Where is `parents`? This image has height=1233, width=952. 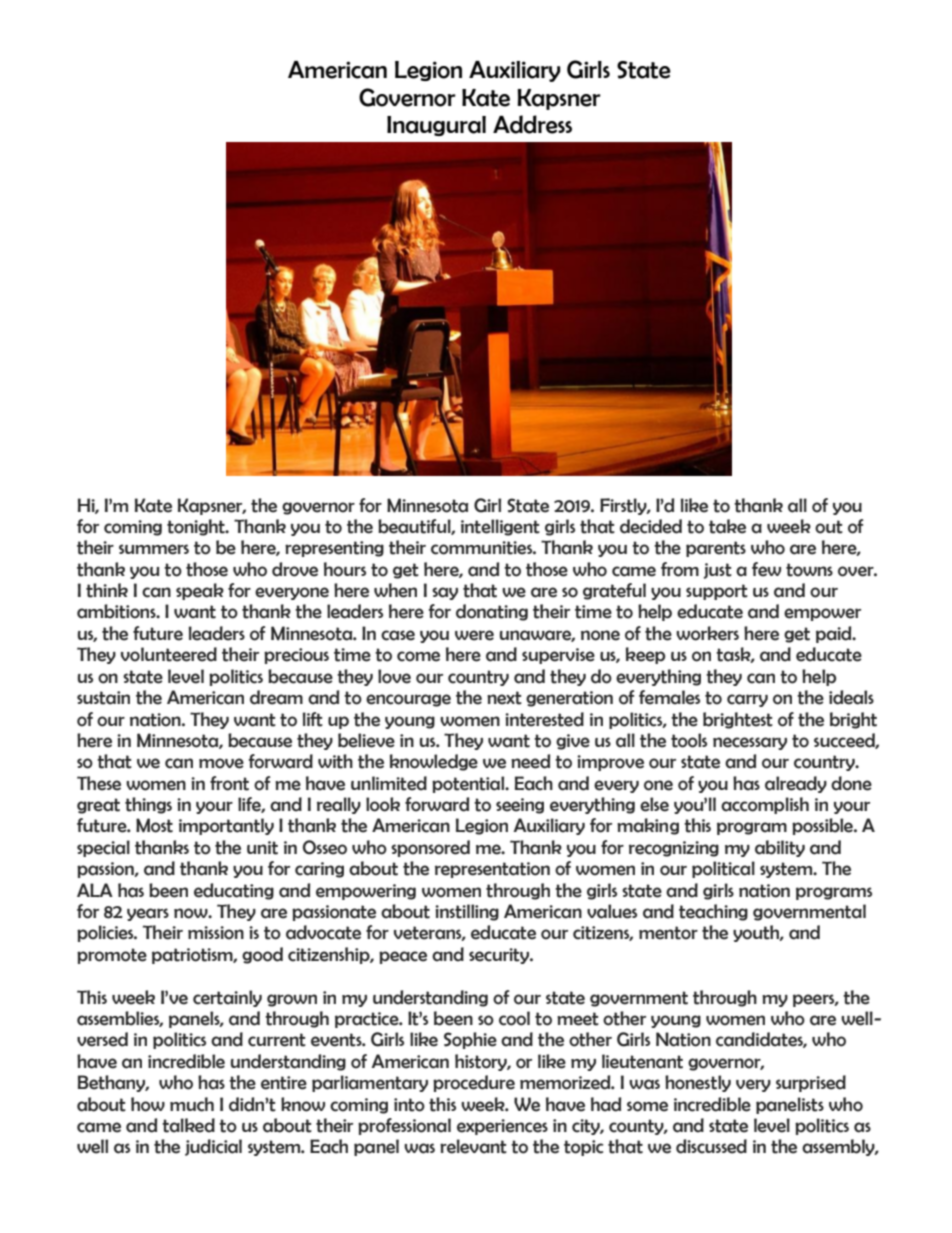 parents is located at coordinates (716, 549).
